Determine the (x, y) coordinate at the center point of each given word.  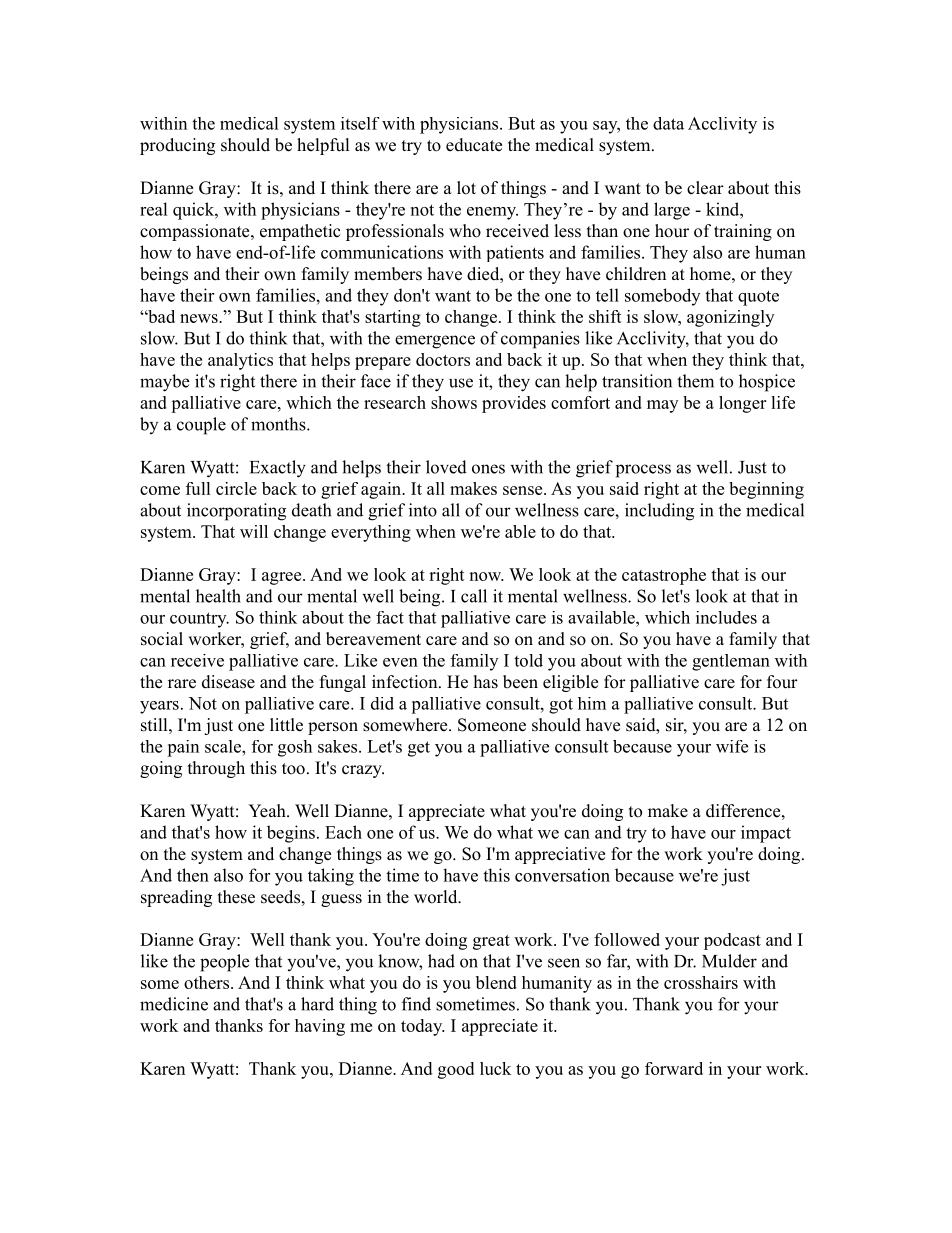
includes (726, 617)
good (456, 1070)
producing (177, 146)
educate (474, 145)
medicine (174, 1004)
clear (705, 188)
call (474, 596)
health (218, 596)
